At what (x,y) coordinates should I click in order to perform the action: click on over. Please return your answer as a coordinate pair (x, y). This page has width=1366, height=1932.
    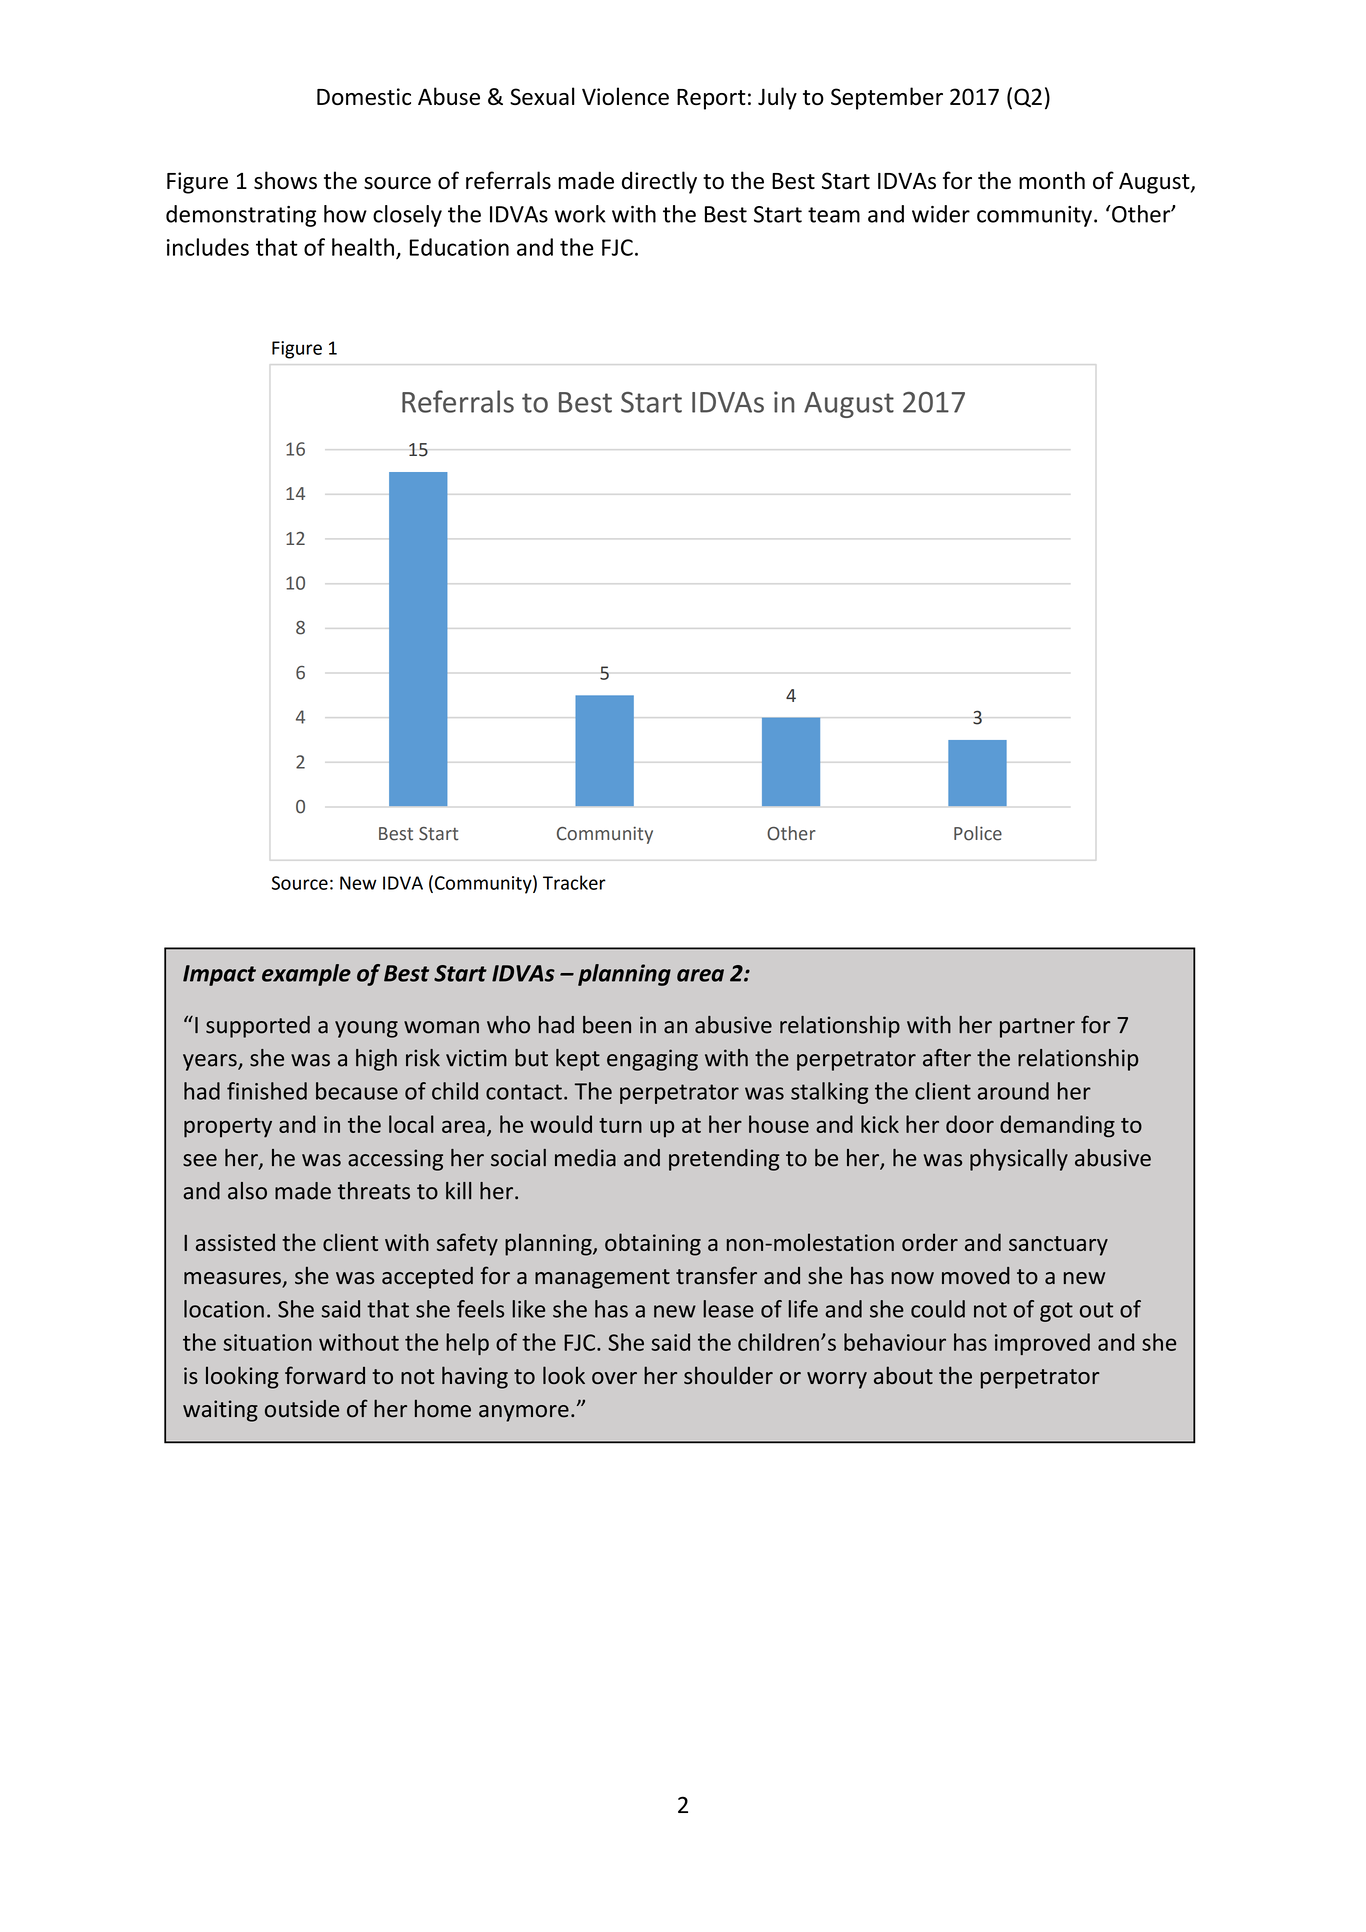
    Looking at the image, I should click on (614, 1378).
